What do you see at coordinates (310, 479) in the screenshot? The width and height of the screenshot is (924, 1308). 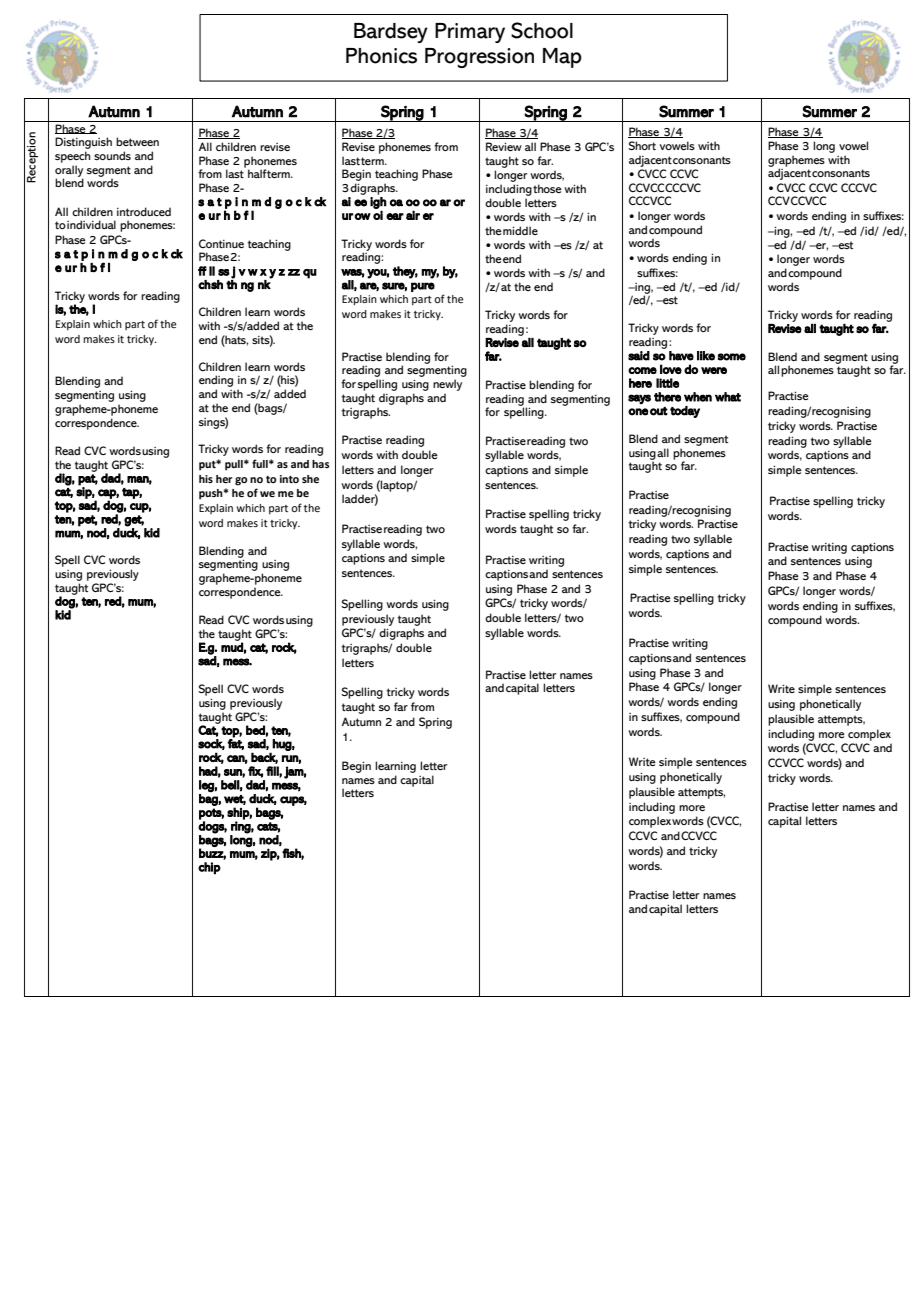 I see `she` at bounding box center [310, 479].
